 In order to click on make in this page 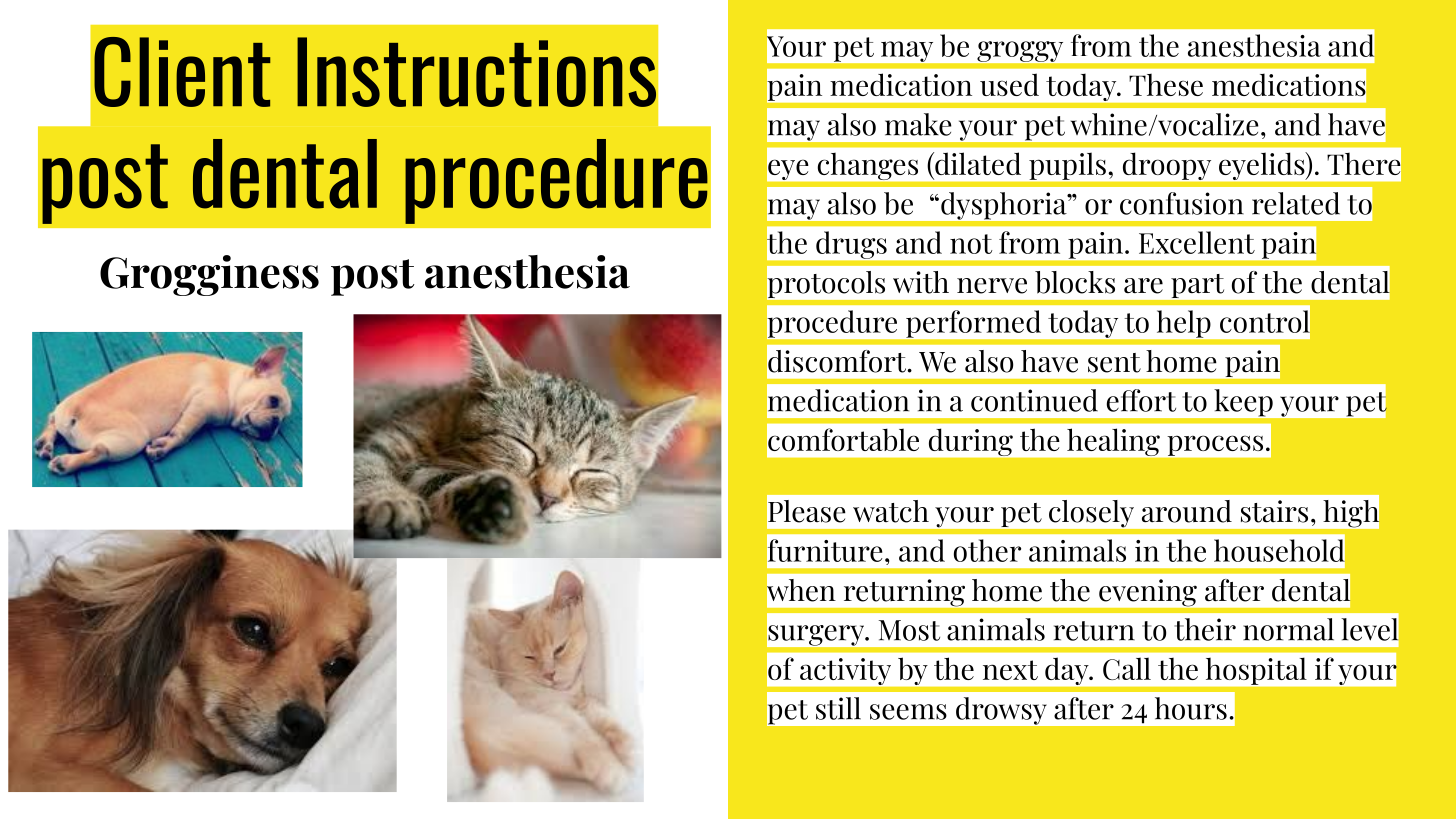, I will do `click(918, 124)`.
